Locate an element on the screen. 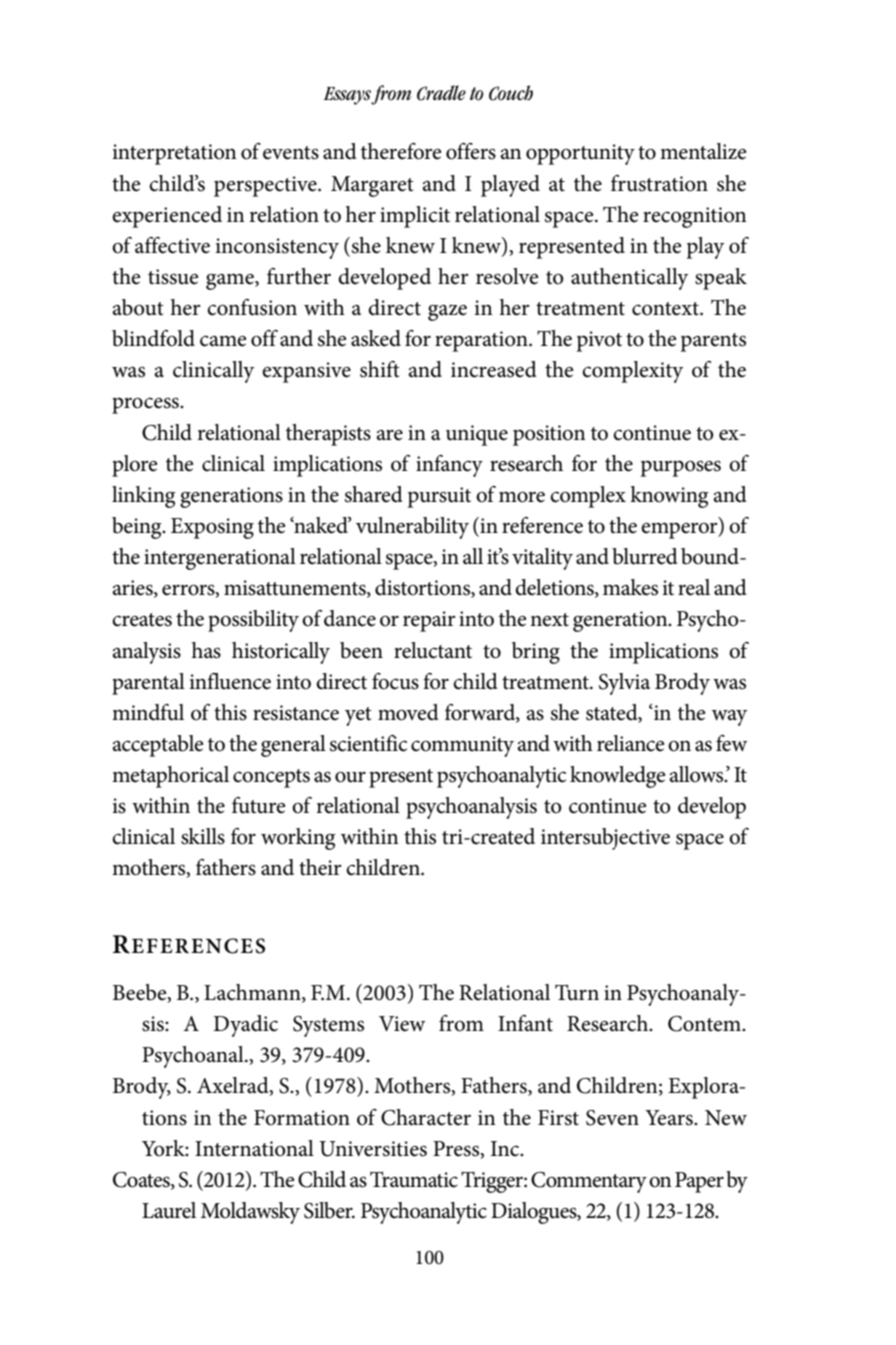  interpretation is located at coordinates (174, 154).
